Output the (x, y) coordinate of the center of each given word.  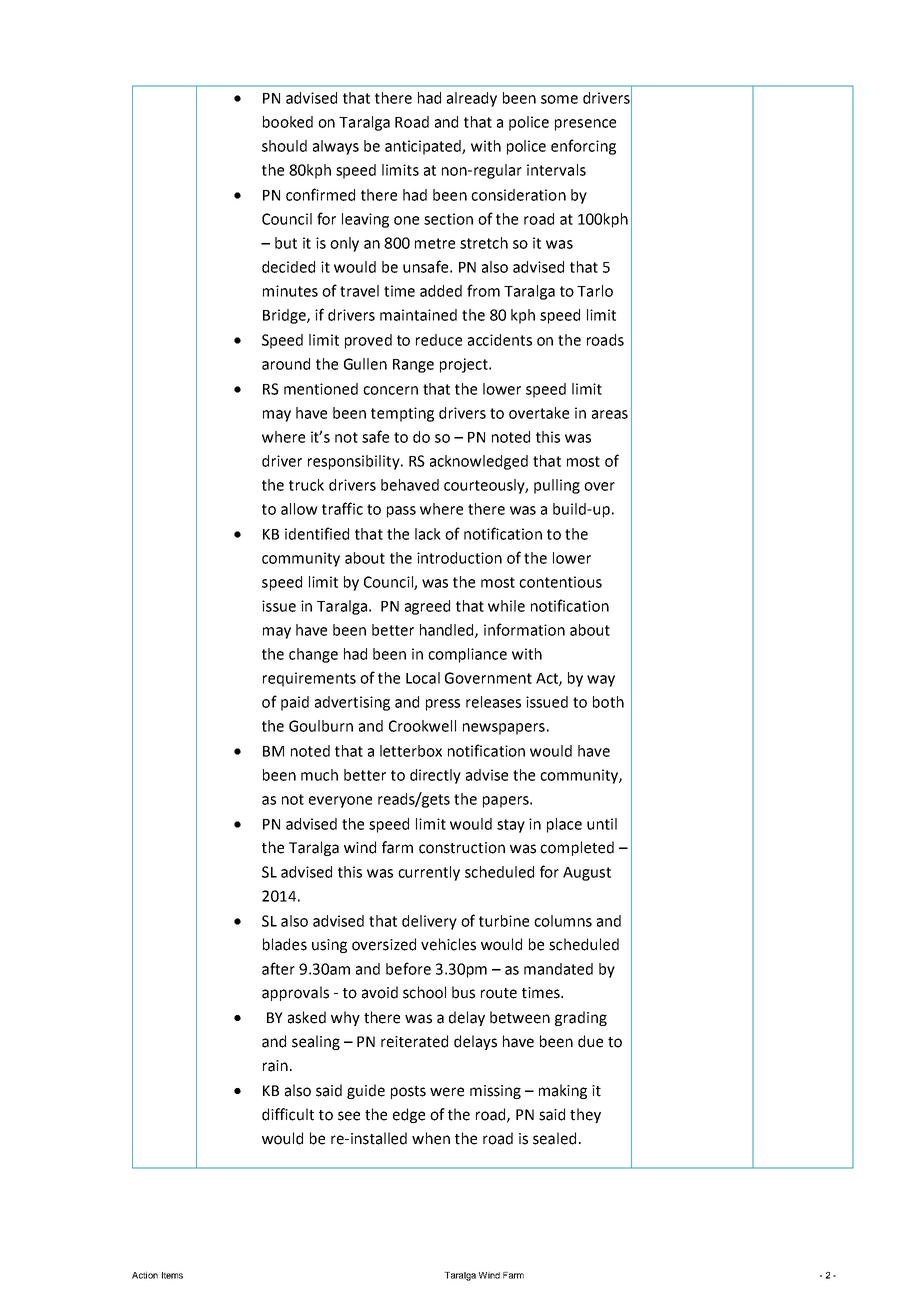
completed (577, 848)
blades (285, 944)
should (284, 146)
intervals (556, 170)
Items (172, 1275)
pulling (557, 486)
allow (299, 509)
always (336, 147)
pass (401, 512)
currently (429, 873)
